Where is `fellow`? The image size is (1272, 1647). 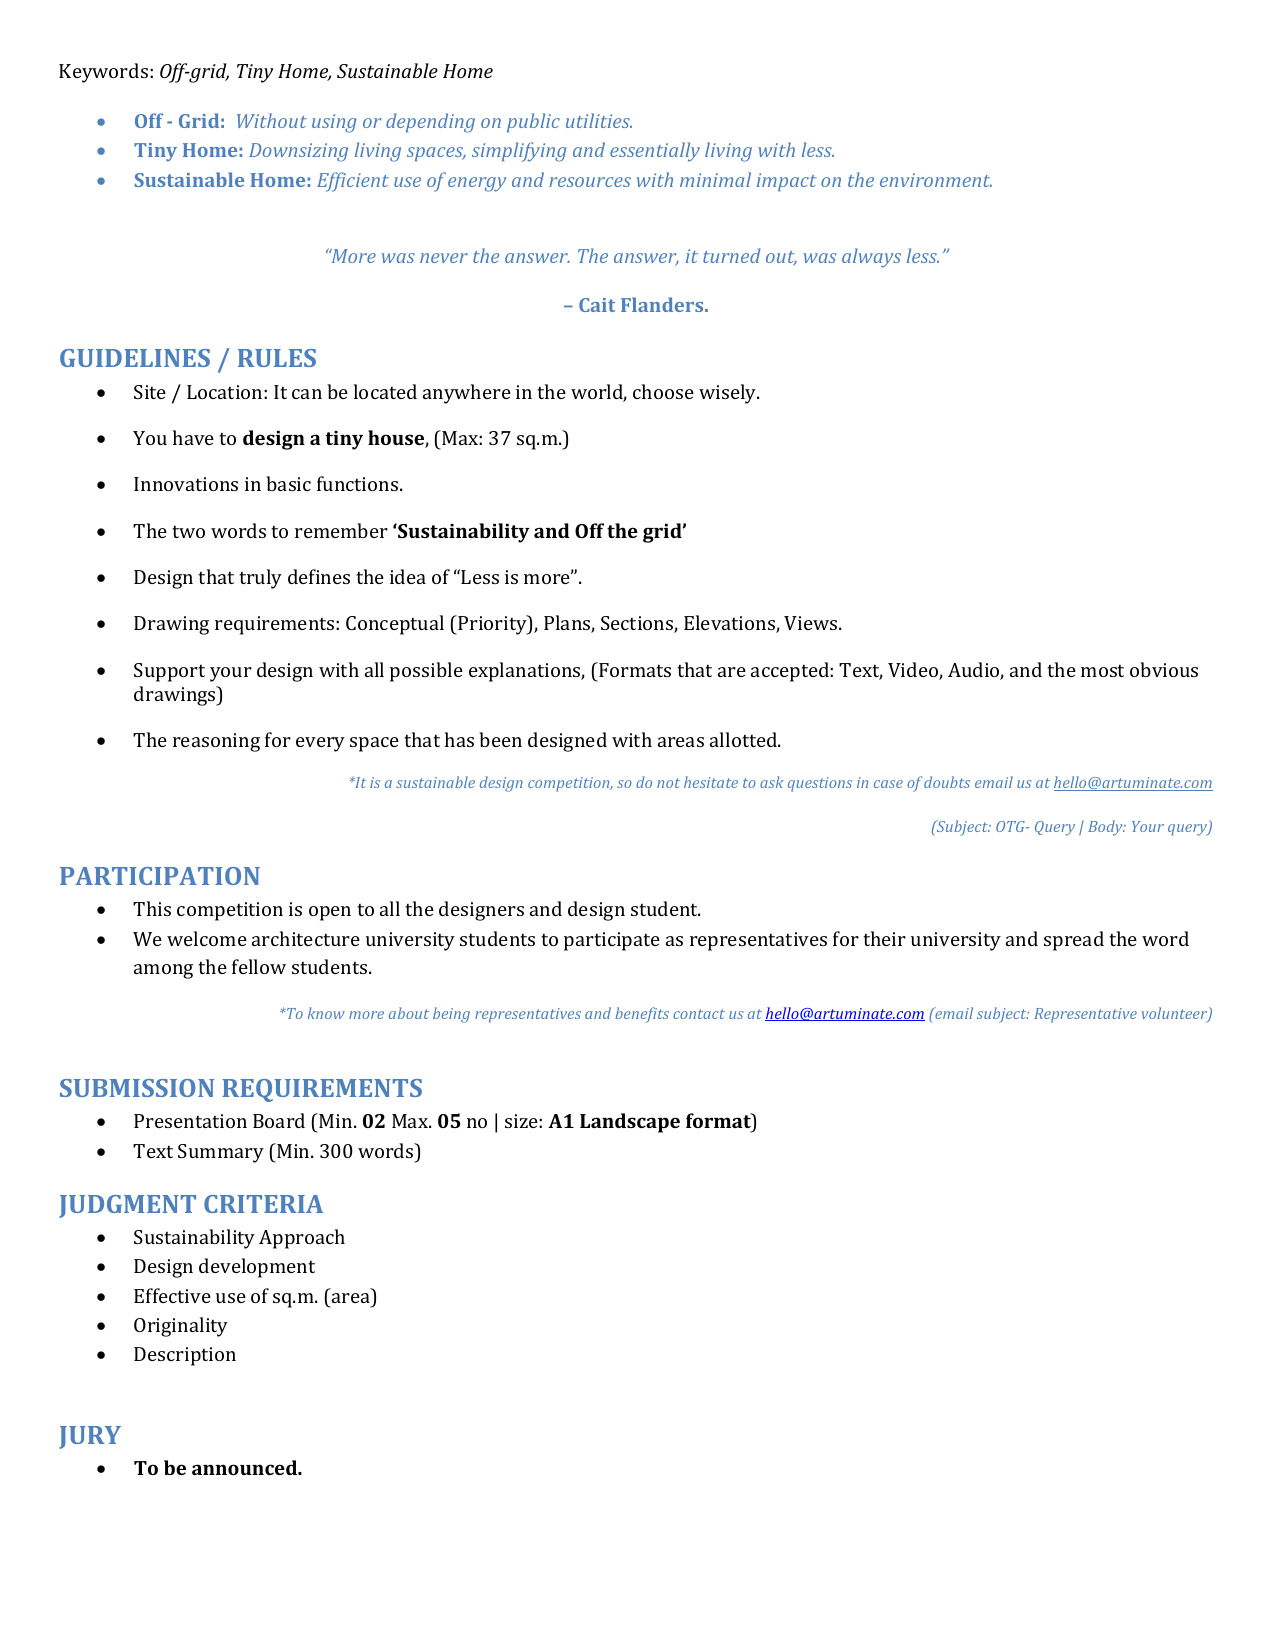
fellow is located at coordinates (259, 966).
